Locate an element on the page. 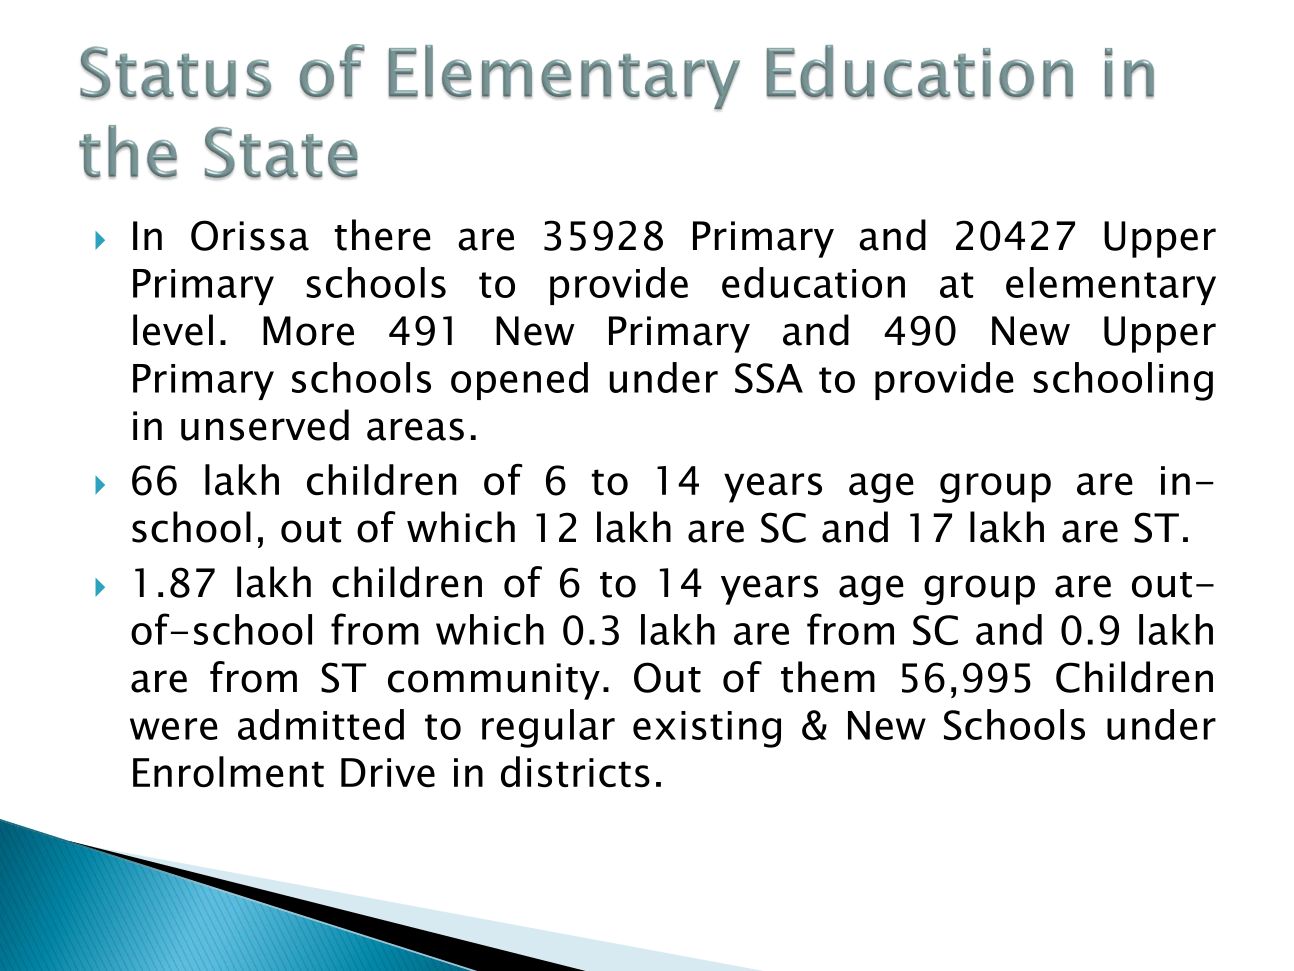  them is located at coordinates (828, 677).
